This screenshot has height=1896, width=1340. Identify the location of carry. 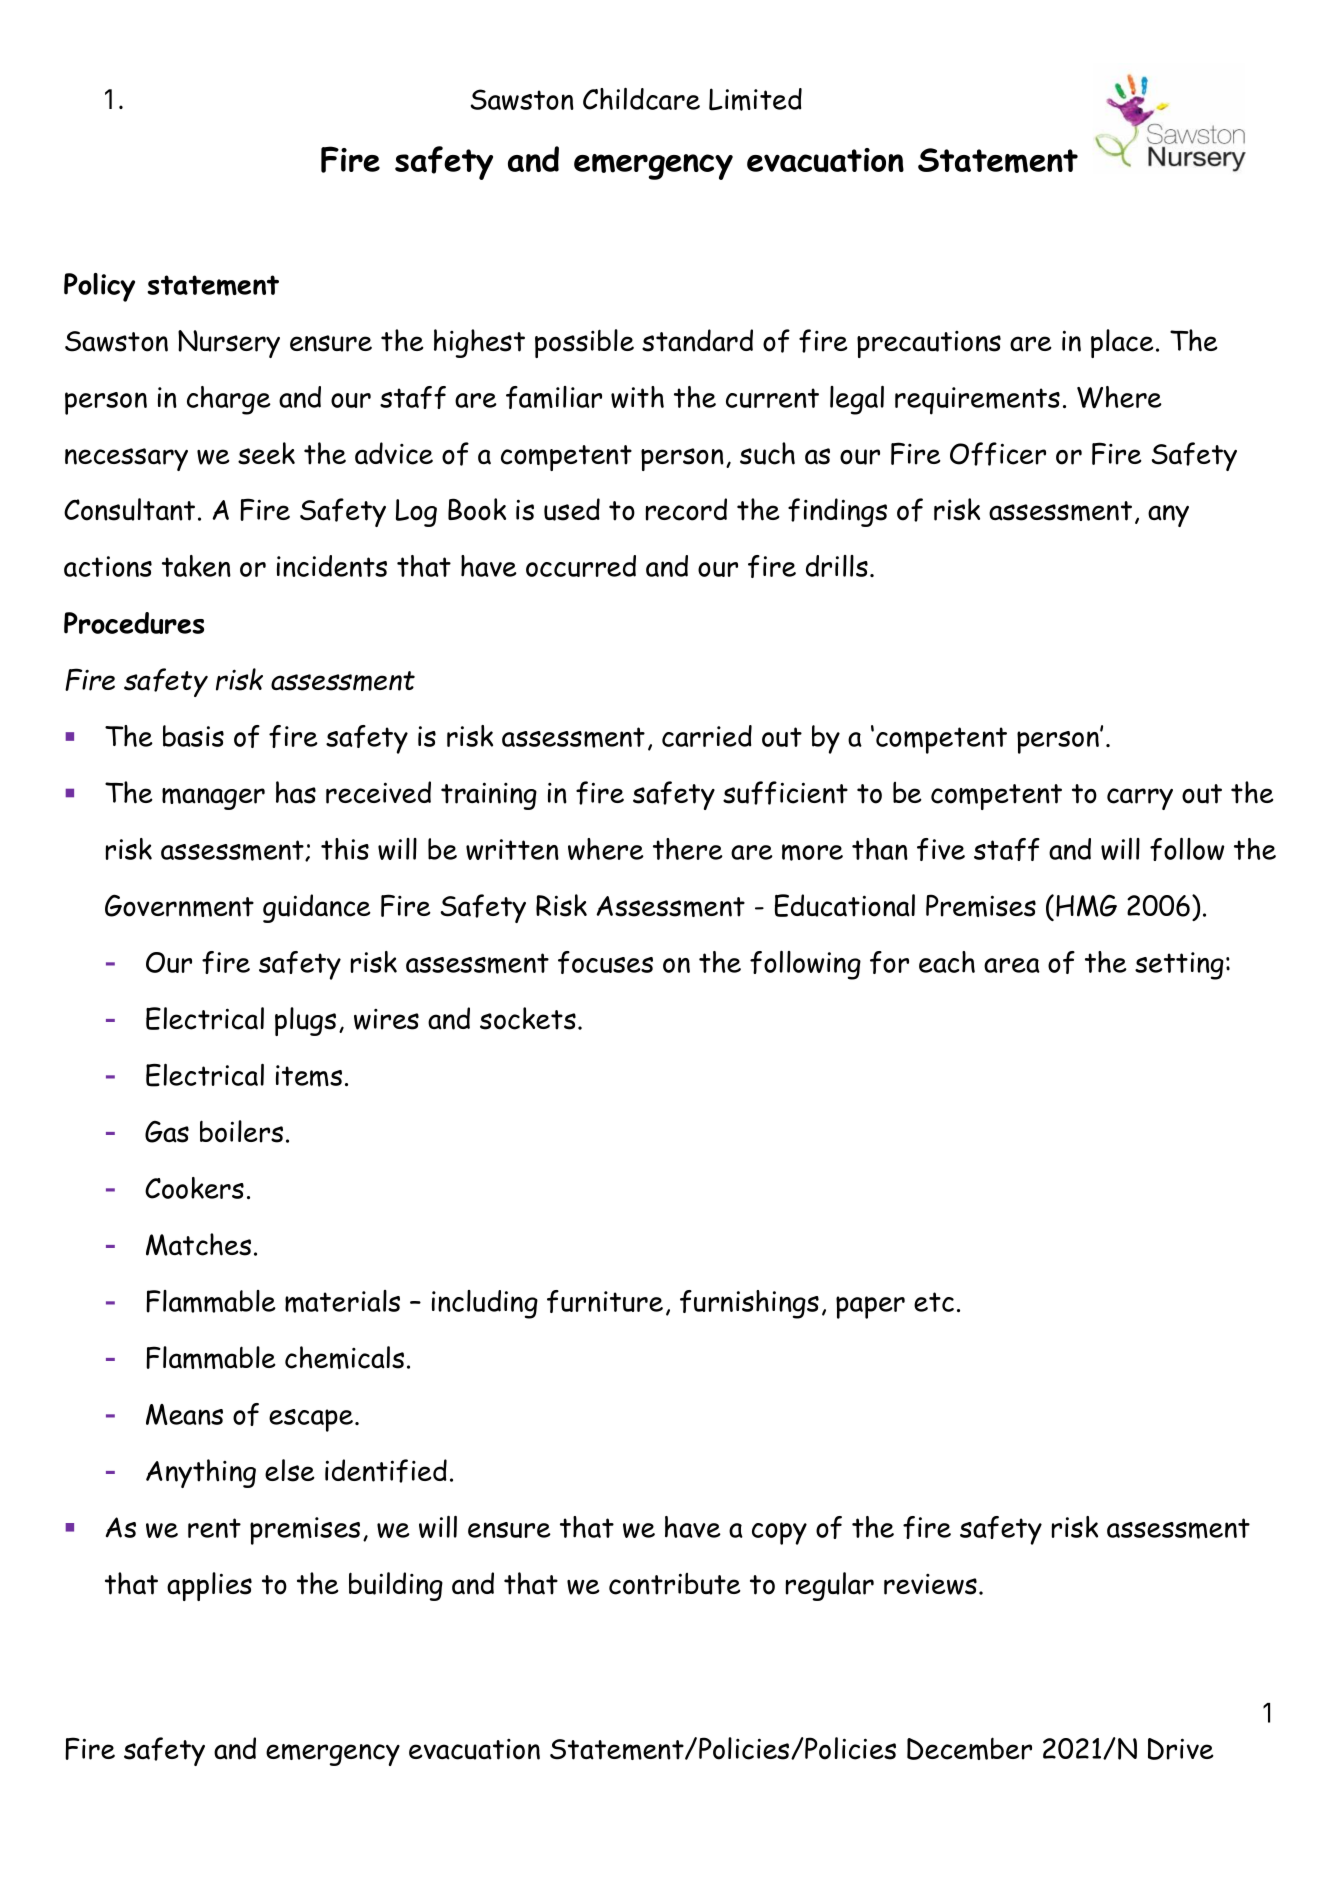
(1140, 799).
